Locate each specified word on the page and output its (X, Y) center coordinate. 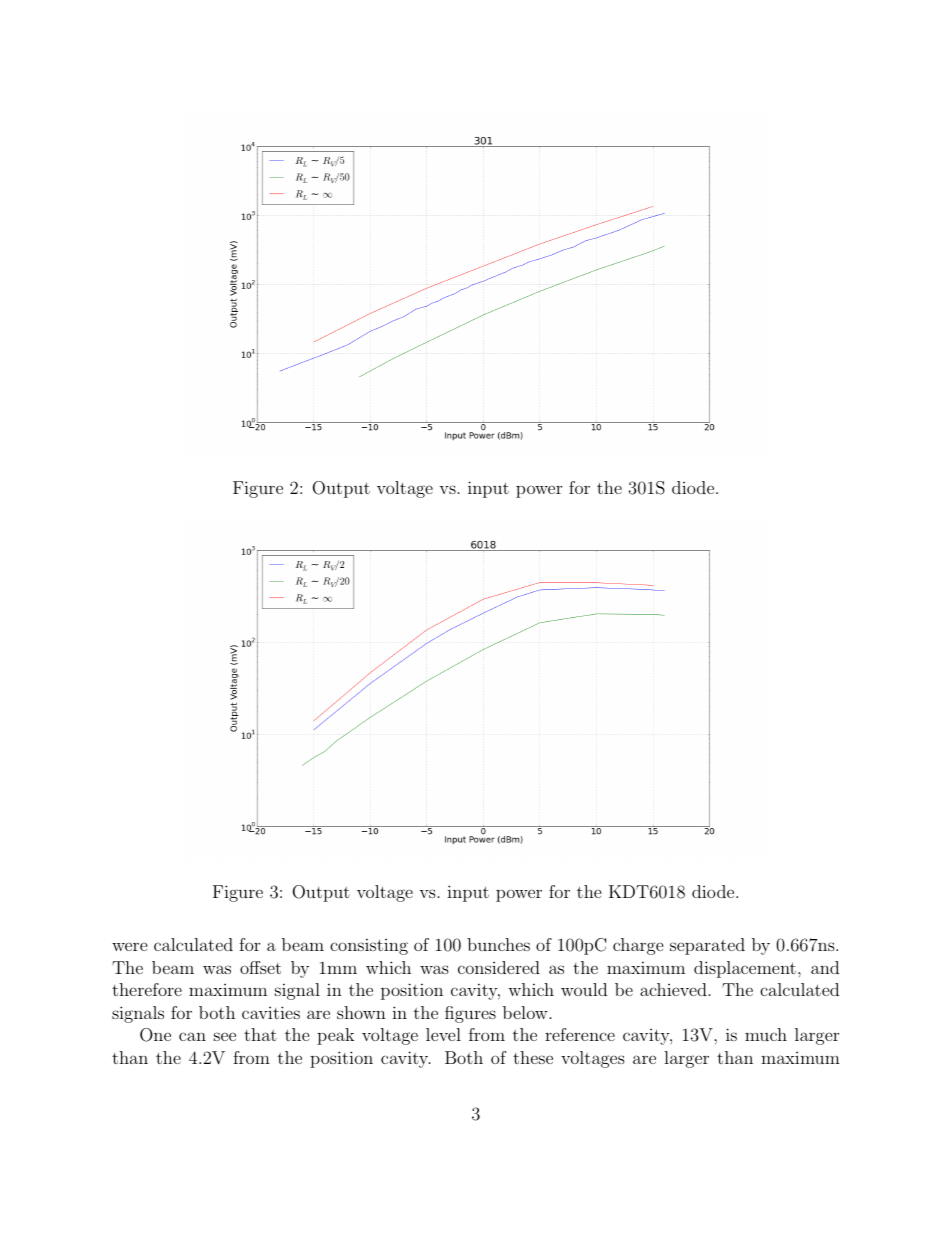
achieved (673, 989)
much (766, 1034)
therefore (147, 989)
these (533, 1057)
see (225, 1036)
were (130, 946)
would (584, 989)
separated (707, 946)
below (525, 1012)
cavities (271, 1012)
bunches (498, 944)
